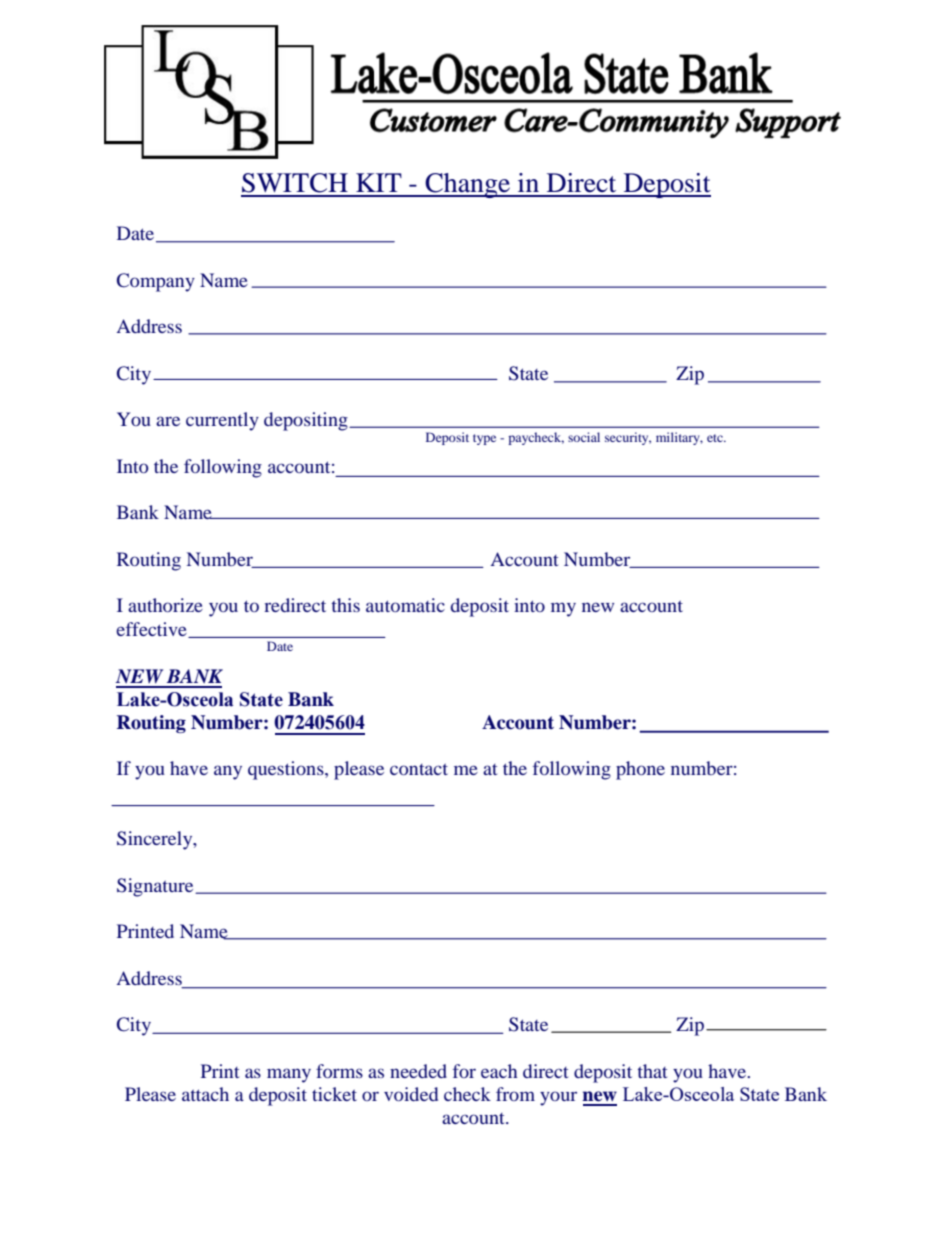 The width and height of the image is (952, 1233). What do you see at coordinates (222, 421) in the image?
I see `currently` at bounding box center [222, 421].
